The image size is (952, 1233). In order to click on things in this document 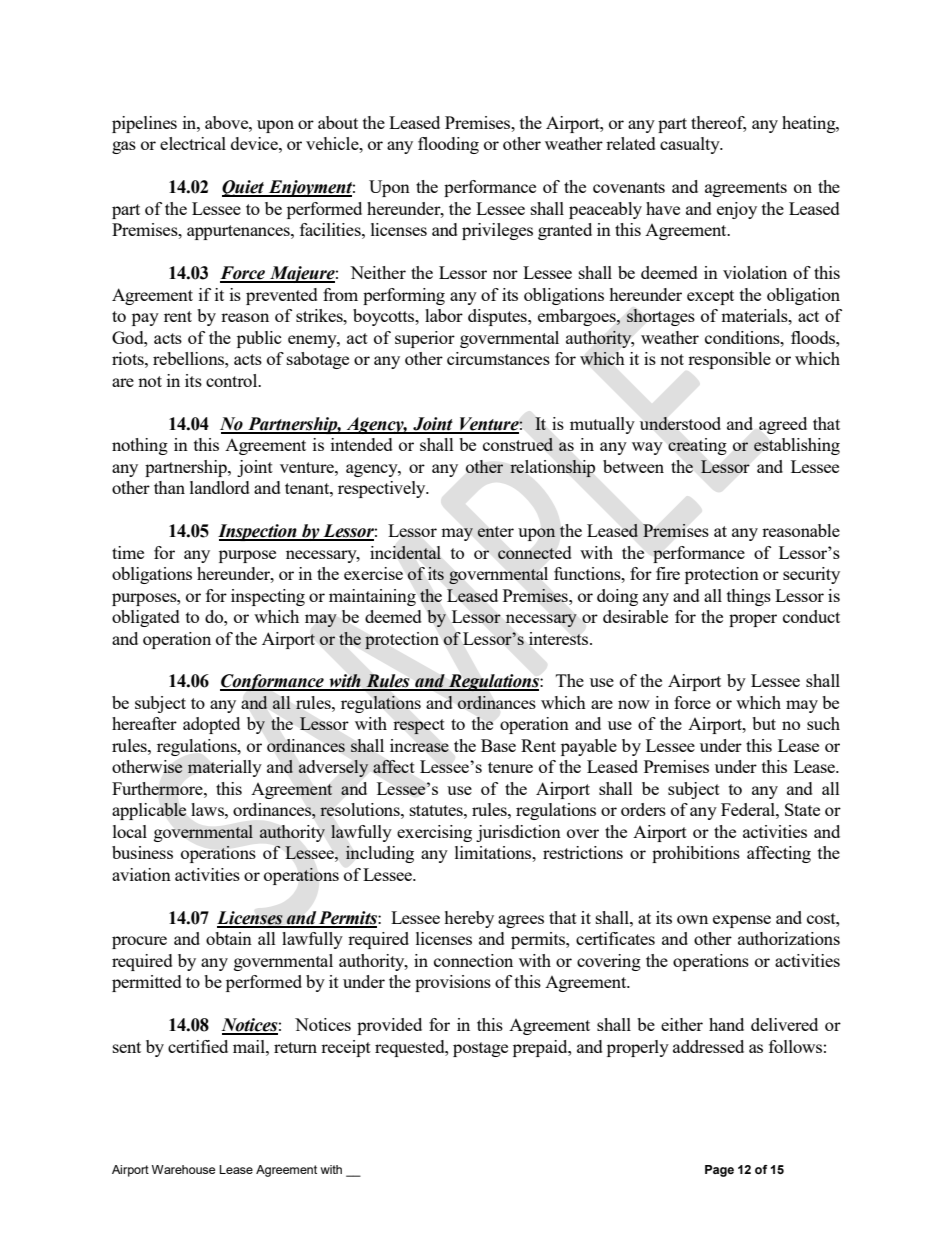, I will do `click(749, 597)`.
